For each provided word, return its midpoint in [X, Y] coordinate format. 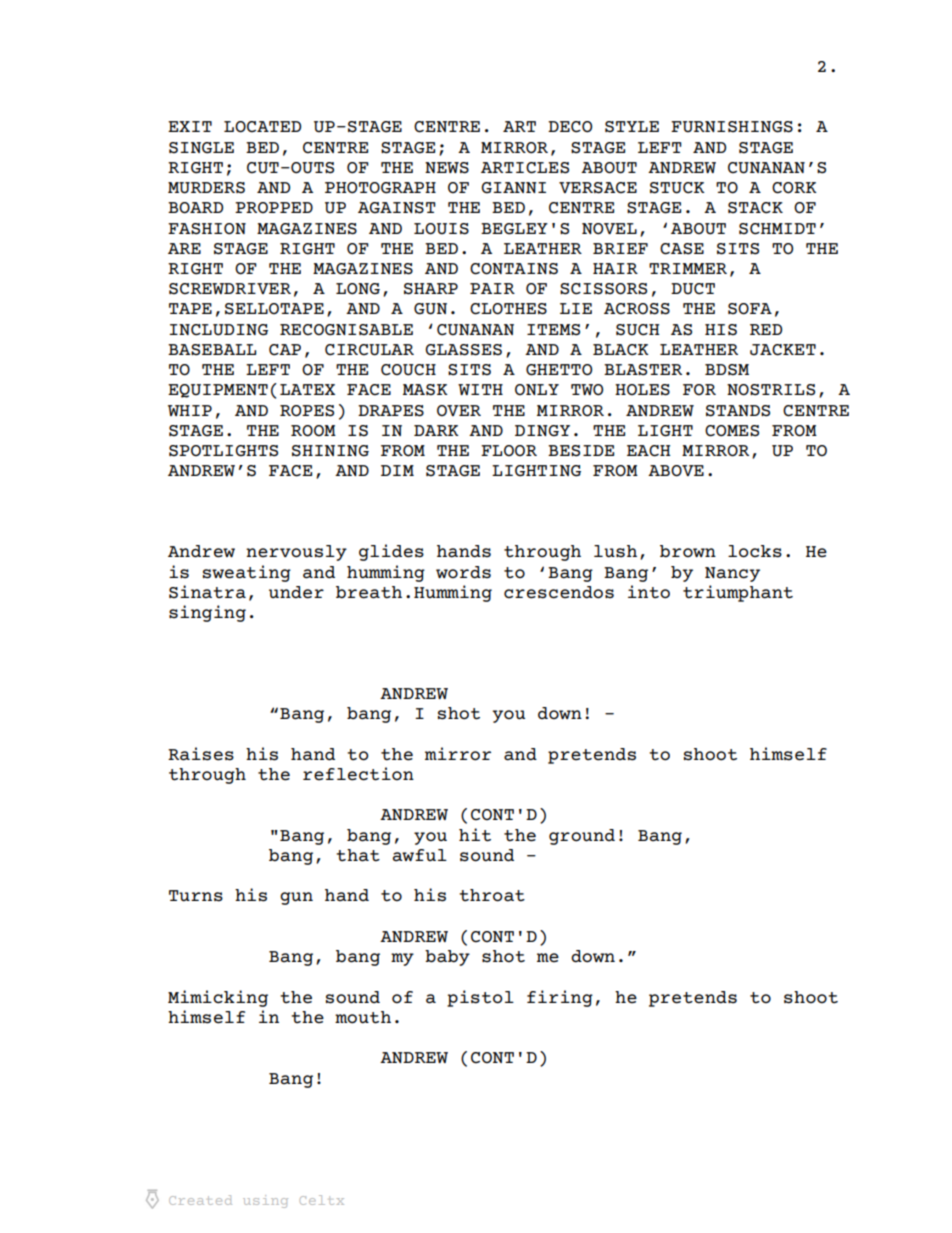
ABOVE [676, 471]
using [265, 1201]
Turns [196, 896]
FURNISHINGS [732, 127]
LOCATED [262, 127]
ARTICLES [525, 168]
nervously [296, 553]
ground [582, 837]
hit [475, 835]
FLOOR [509, 450]
